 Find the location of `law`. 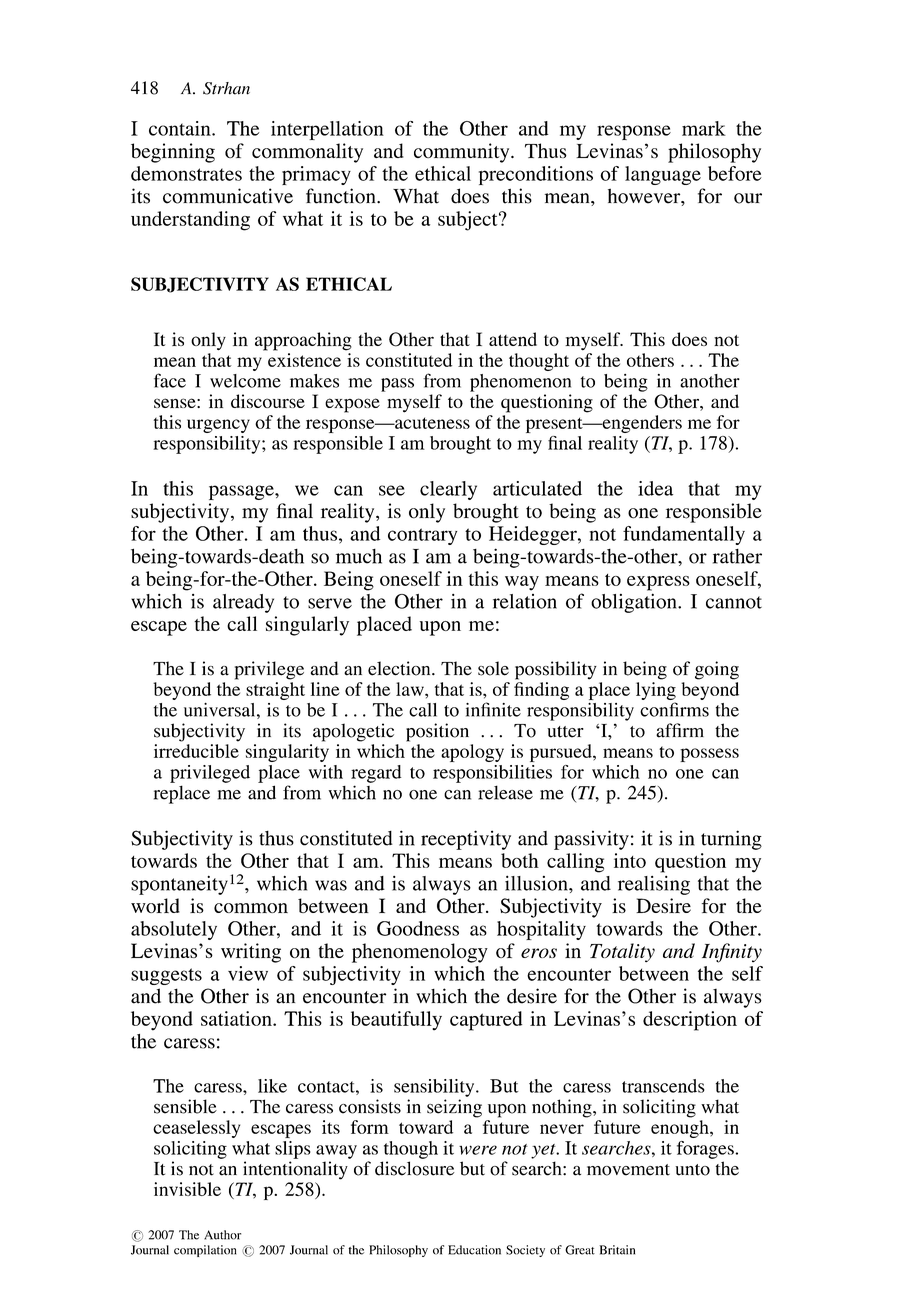

law is located at coordinates (411, 689).
